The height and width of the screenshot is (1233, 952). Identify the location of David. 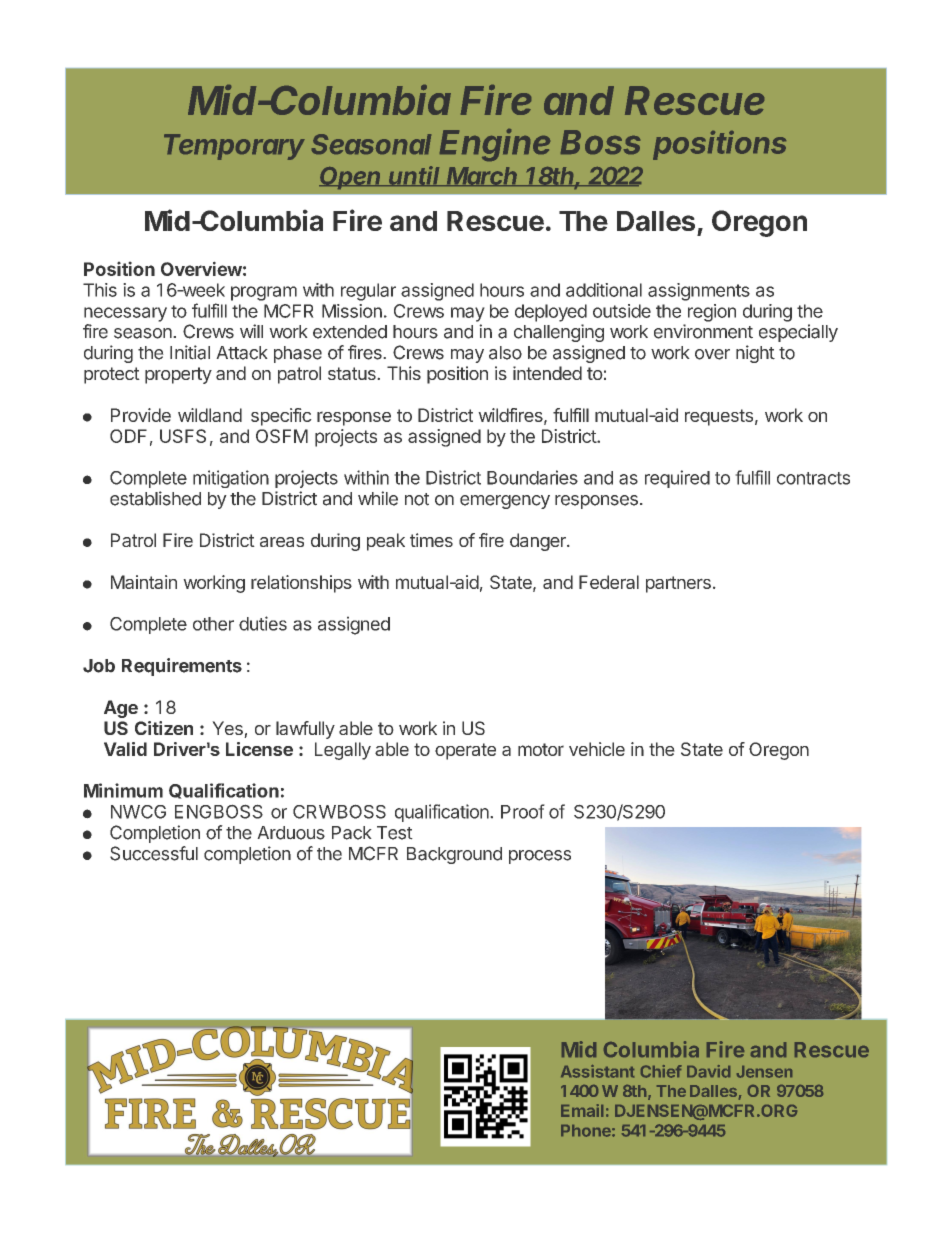
(708, 1071).
